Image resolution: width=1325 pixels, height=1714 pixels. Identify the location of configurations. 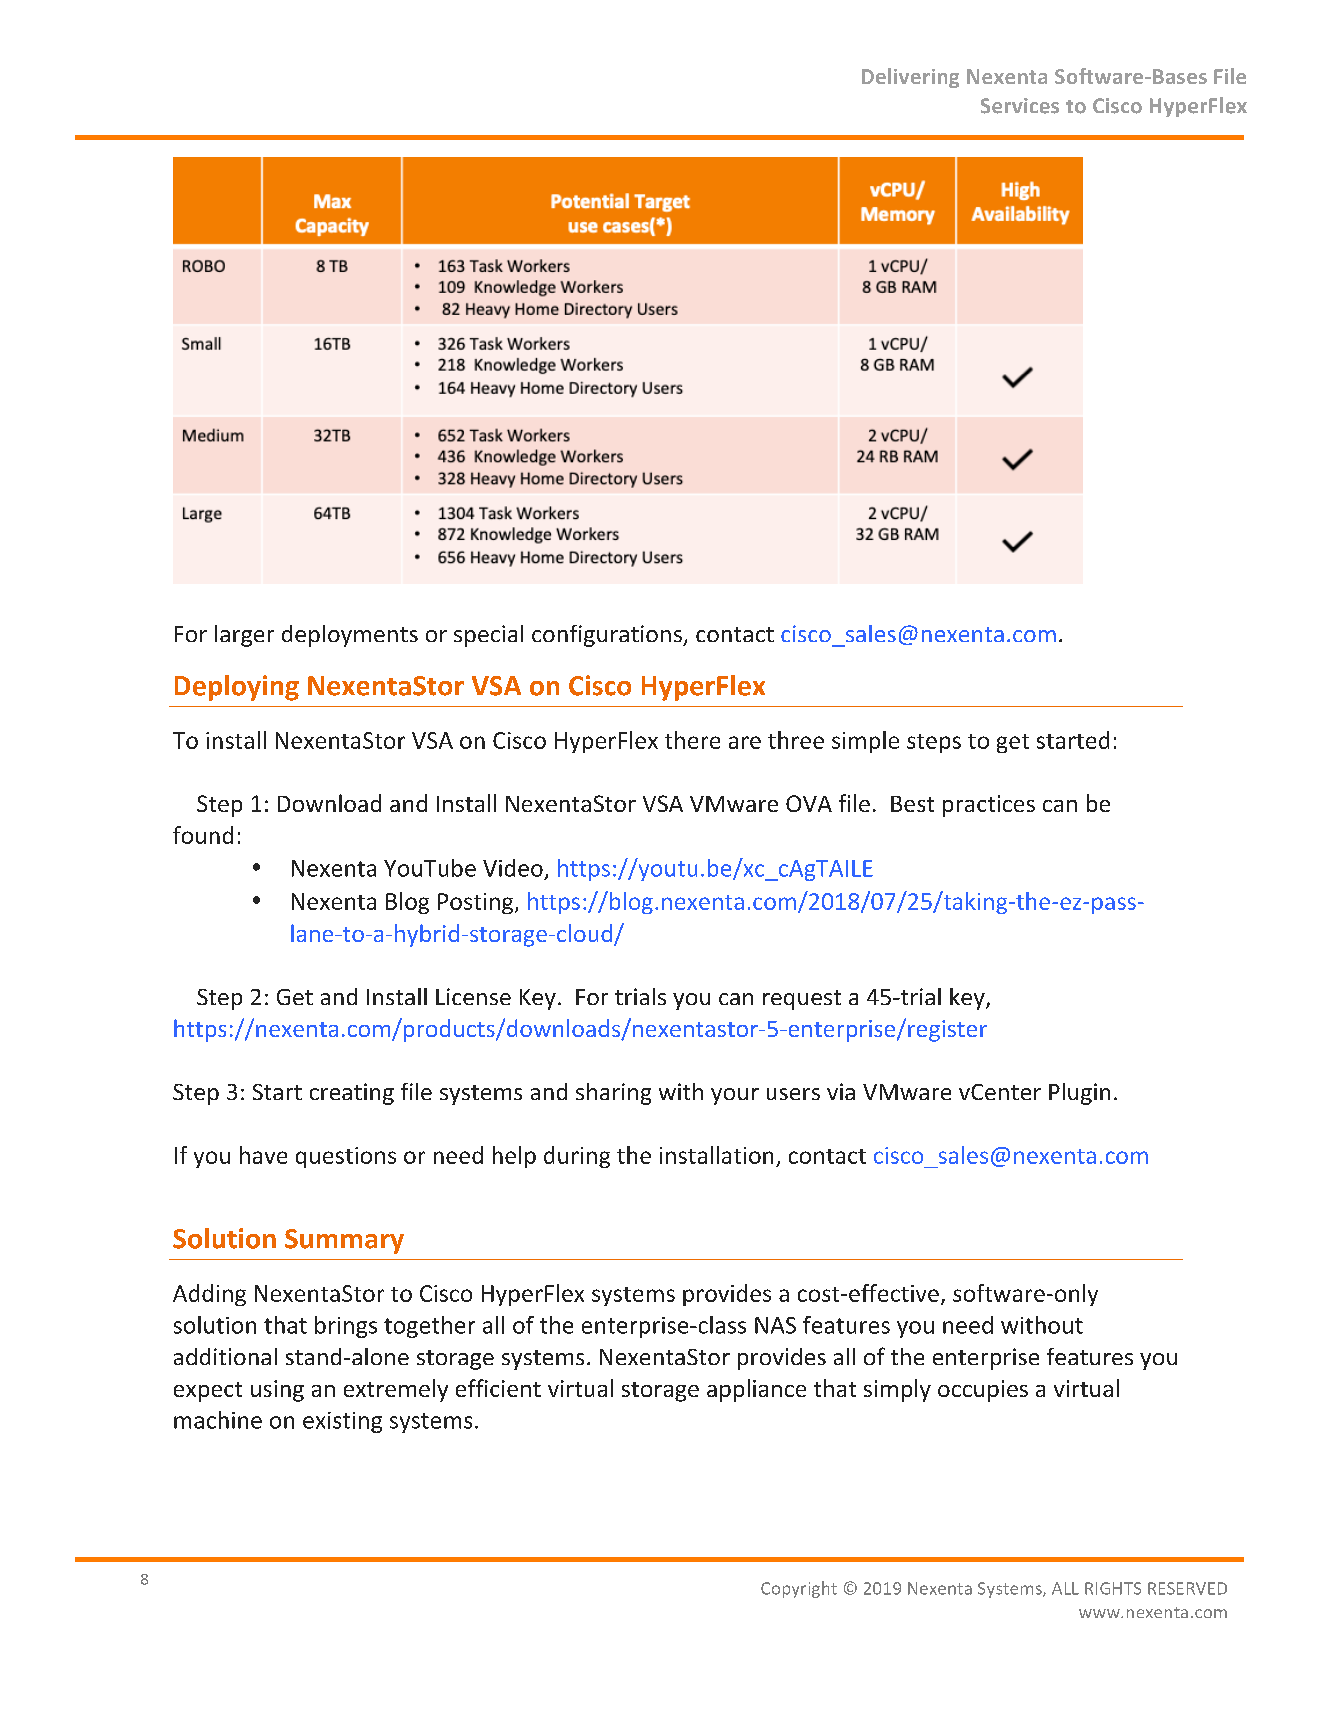
(608, 636).
